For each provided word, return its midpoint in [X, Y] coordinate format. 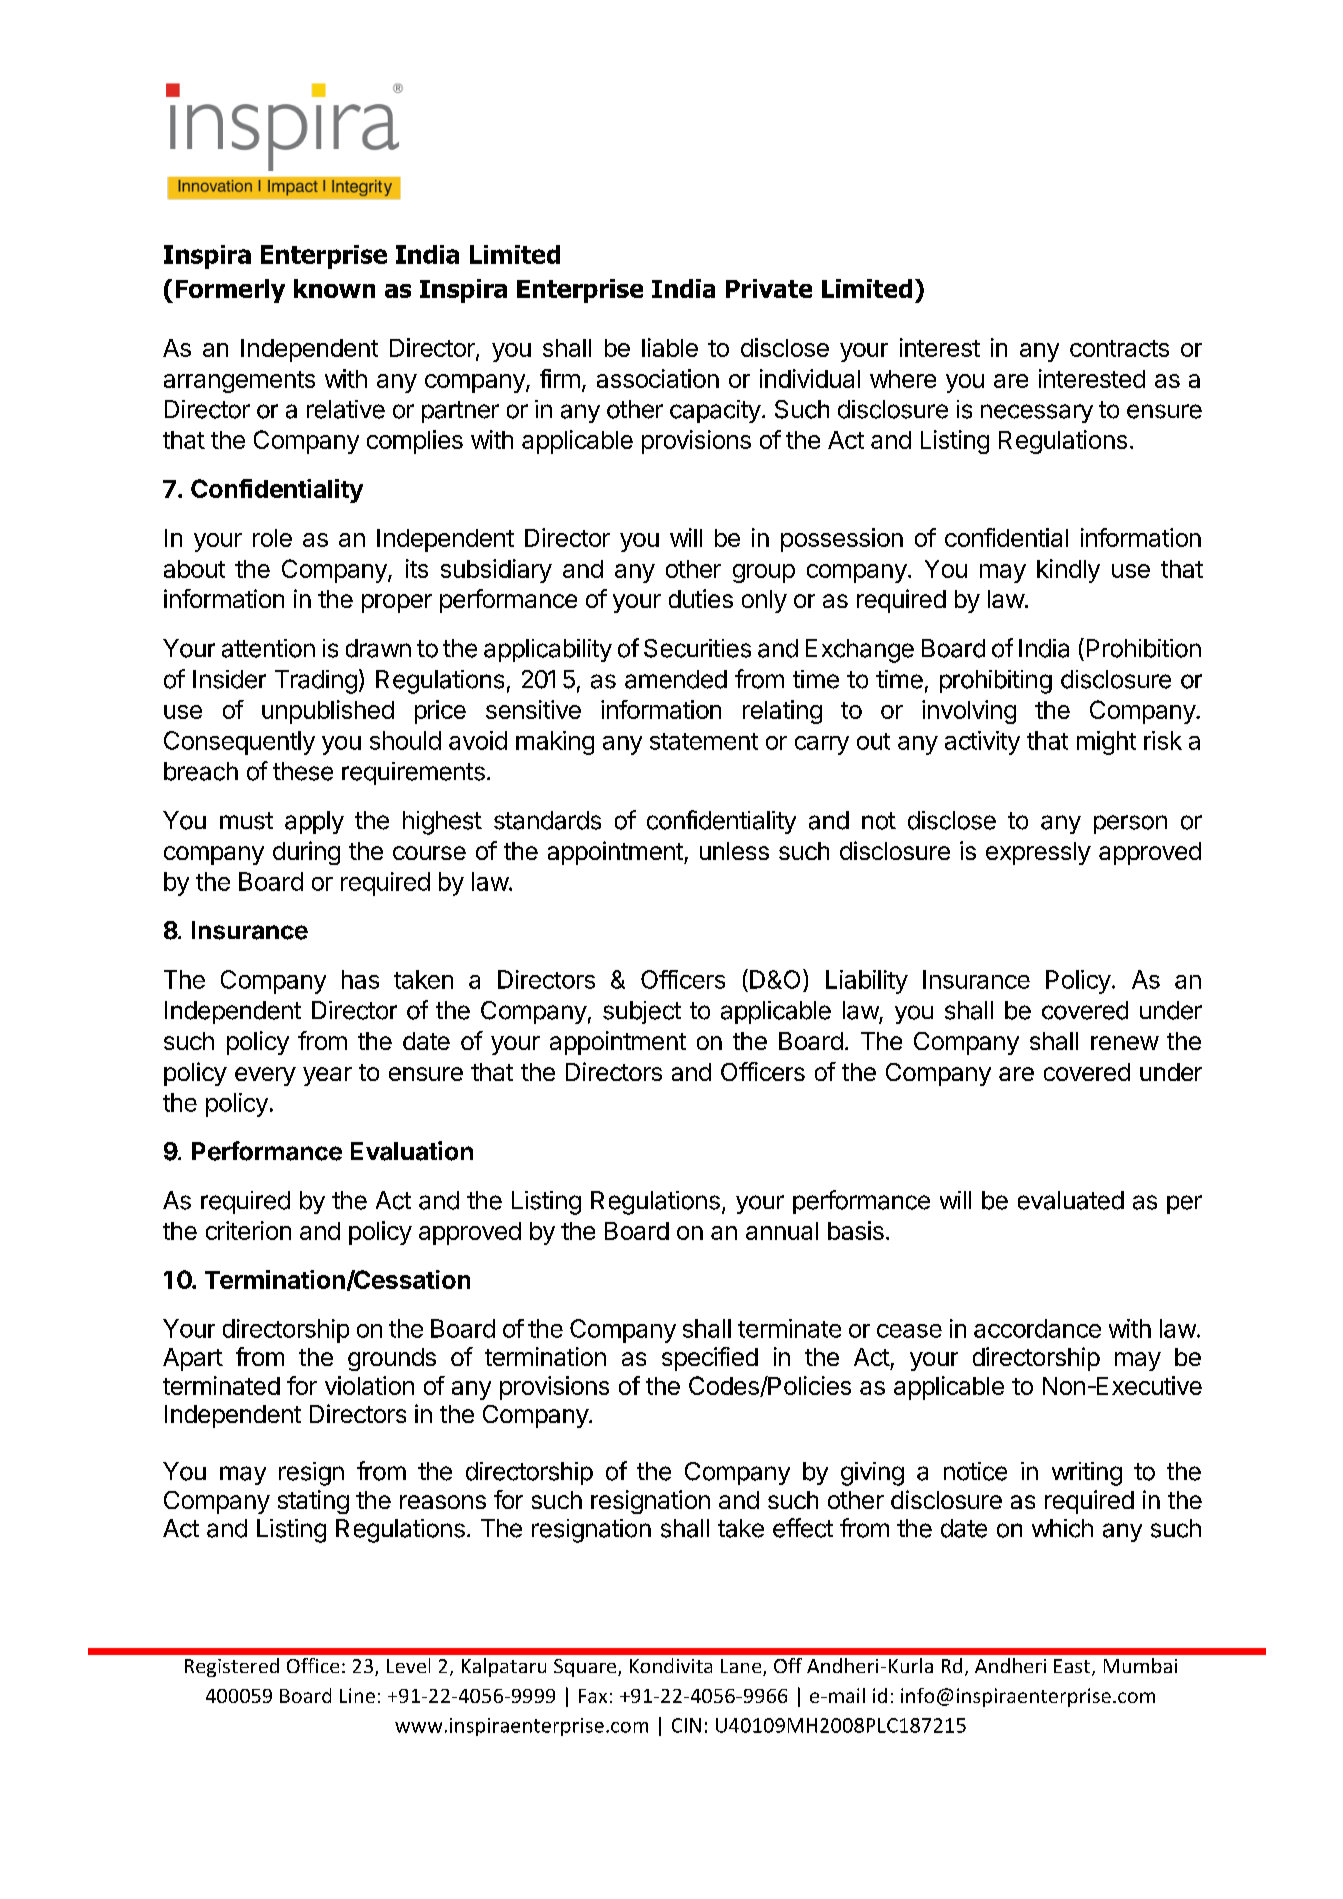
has [360, 979]
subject [642, 1012]
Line [357, 1695]
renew [1125, 1043]
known [334, 288]
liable [670, 347]
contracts [1119, 348]
